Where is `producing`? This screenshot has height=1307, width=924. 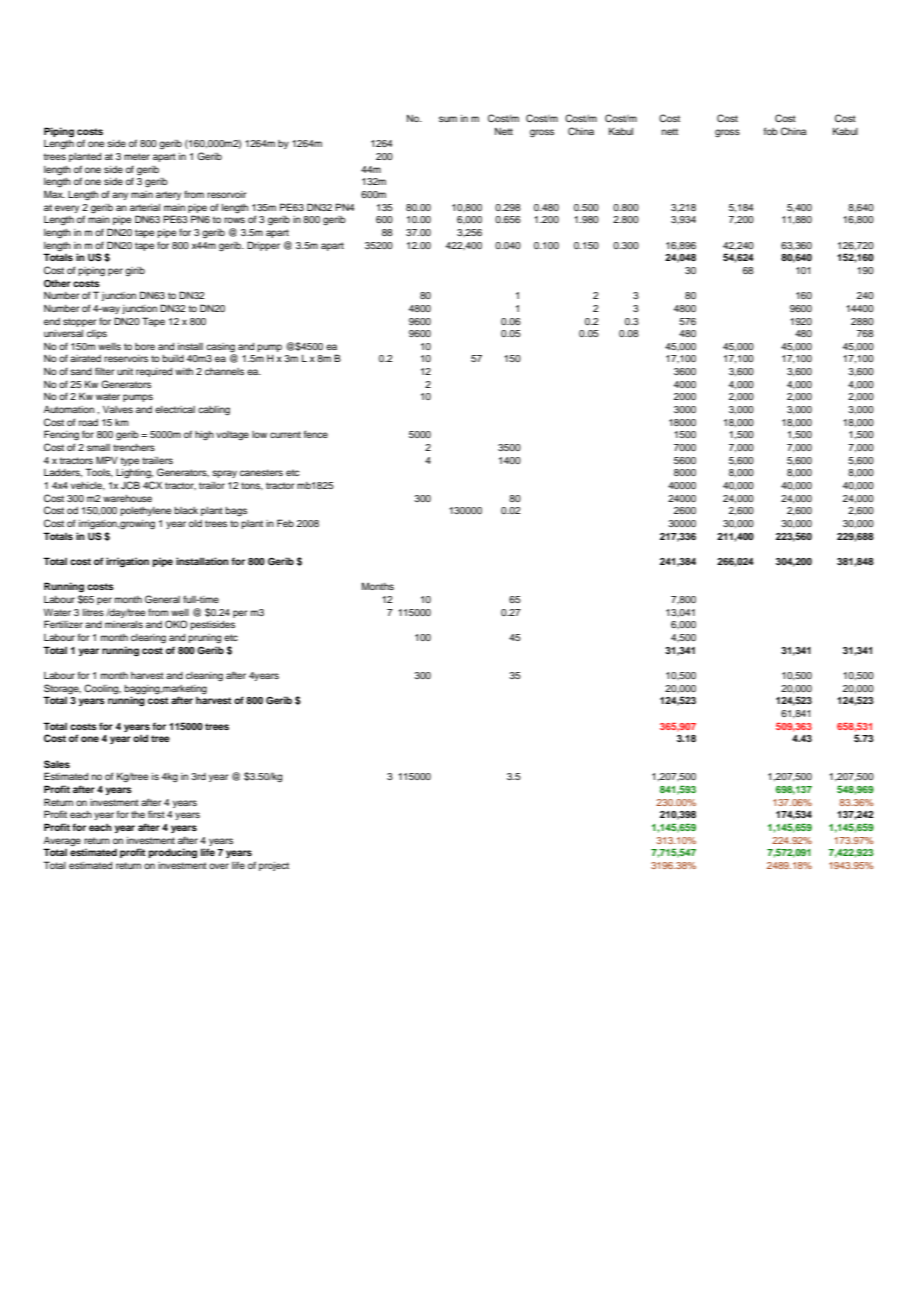
producing is located at coordinates (173, 853).
